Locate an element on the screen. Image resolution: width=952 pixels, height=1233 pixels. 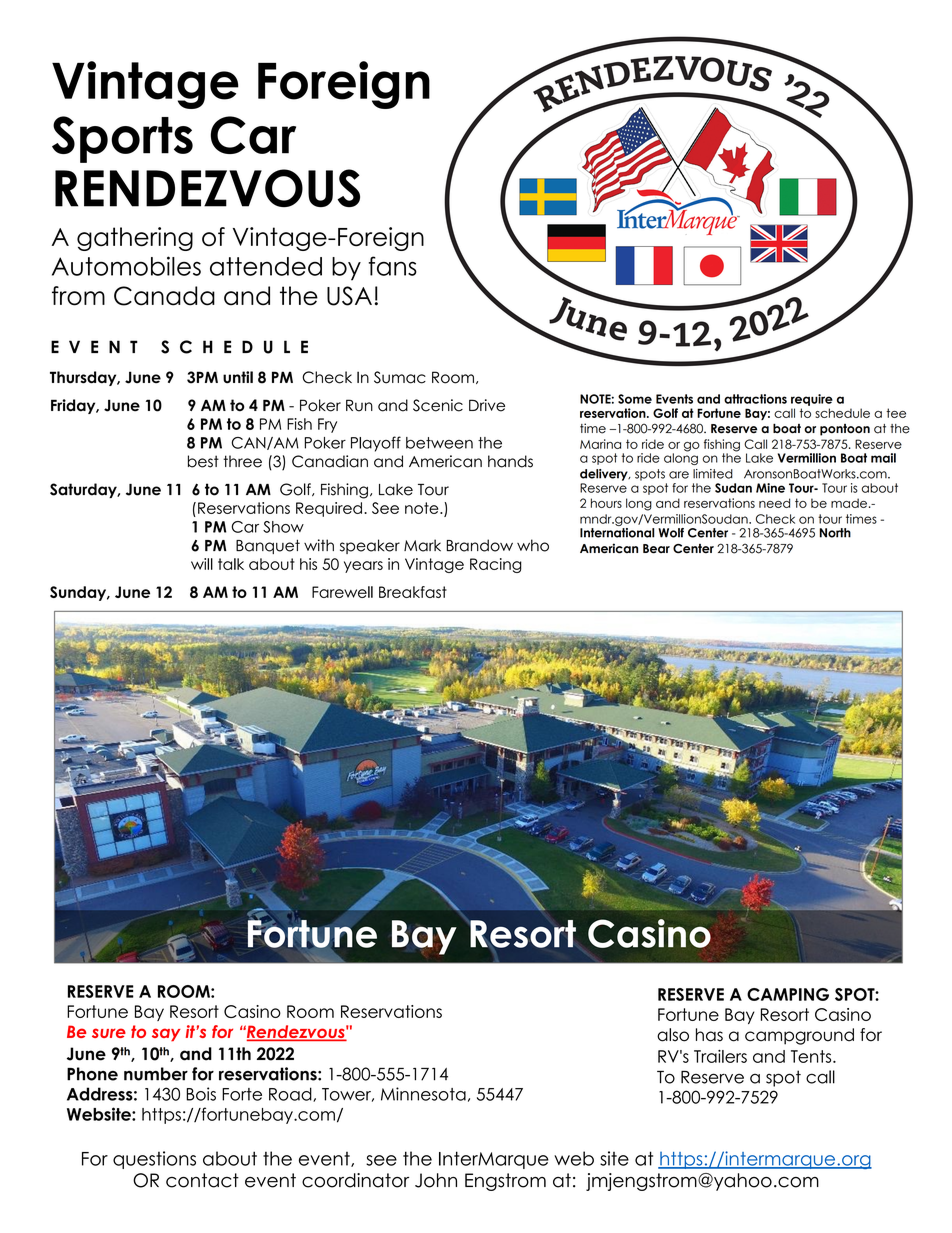
best is located at coordinates (203, 461).
